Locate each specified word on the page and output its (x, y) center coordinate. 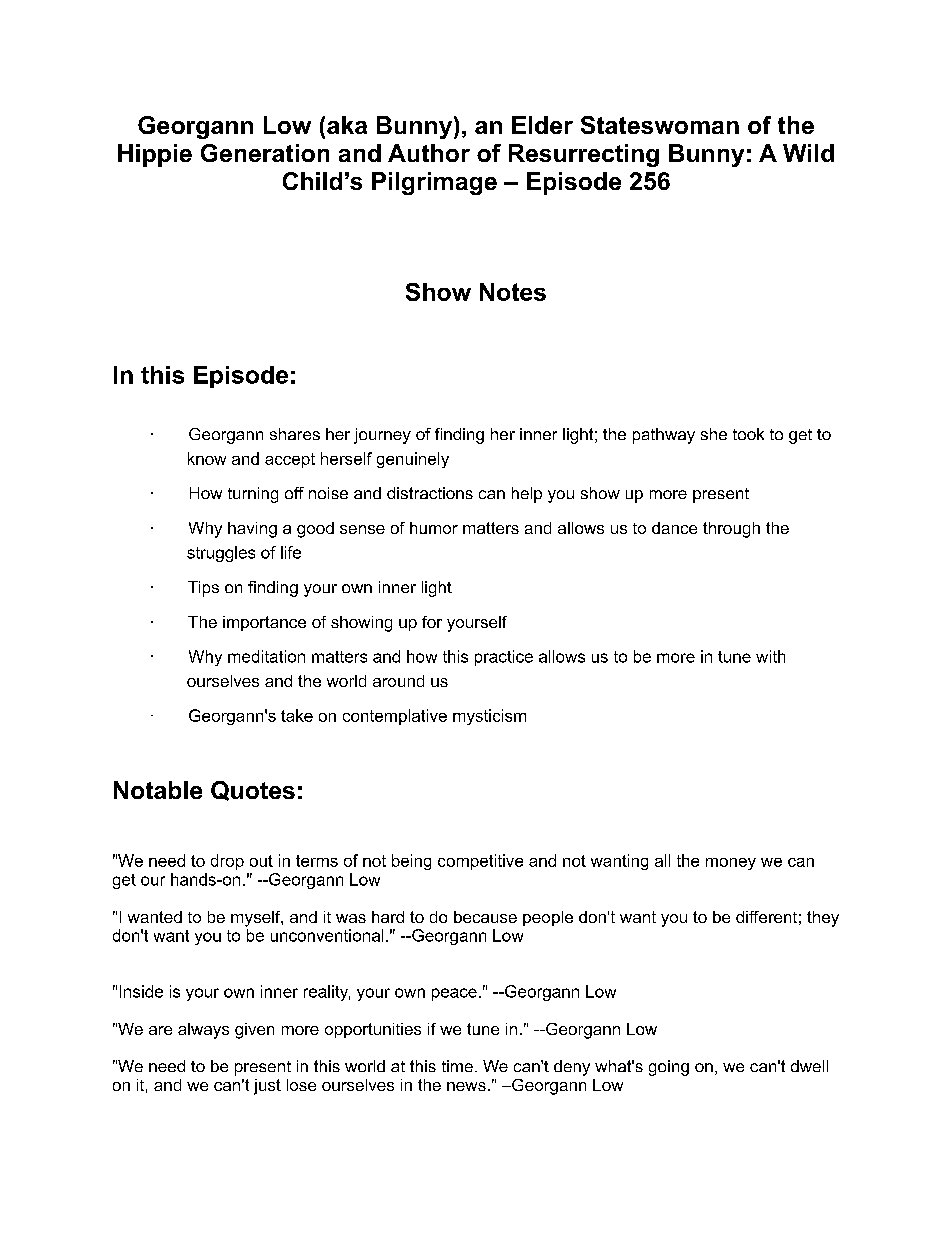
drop (227, 862)
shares (295, 434)
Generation (265, 153)
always (203, 1031)
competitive (480, 862)
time (457, 1066)
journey (382, 436)
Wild (808, 153)
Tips (203, 589)
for (432, 622)
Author (429, 153)
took (748, 434)
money (731, 864)
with (770, 656)
